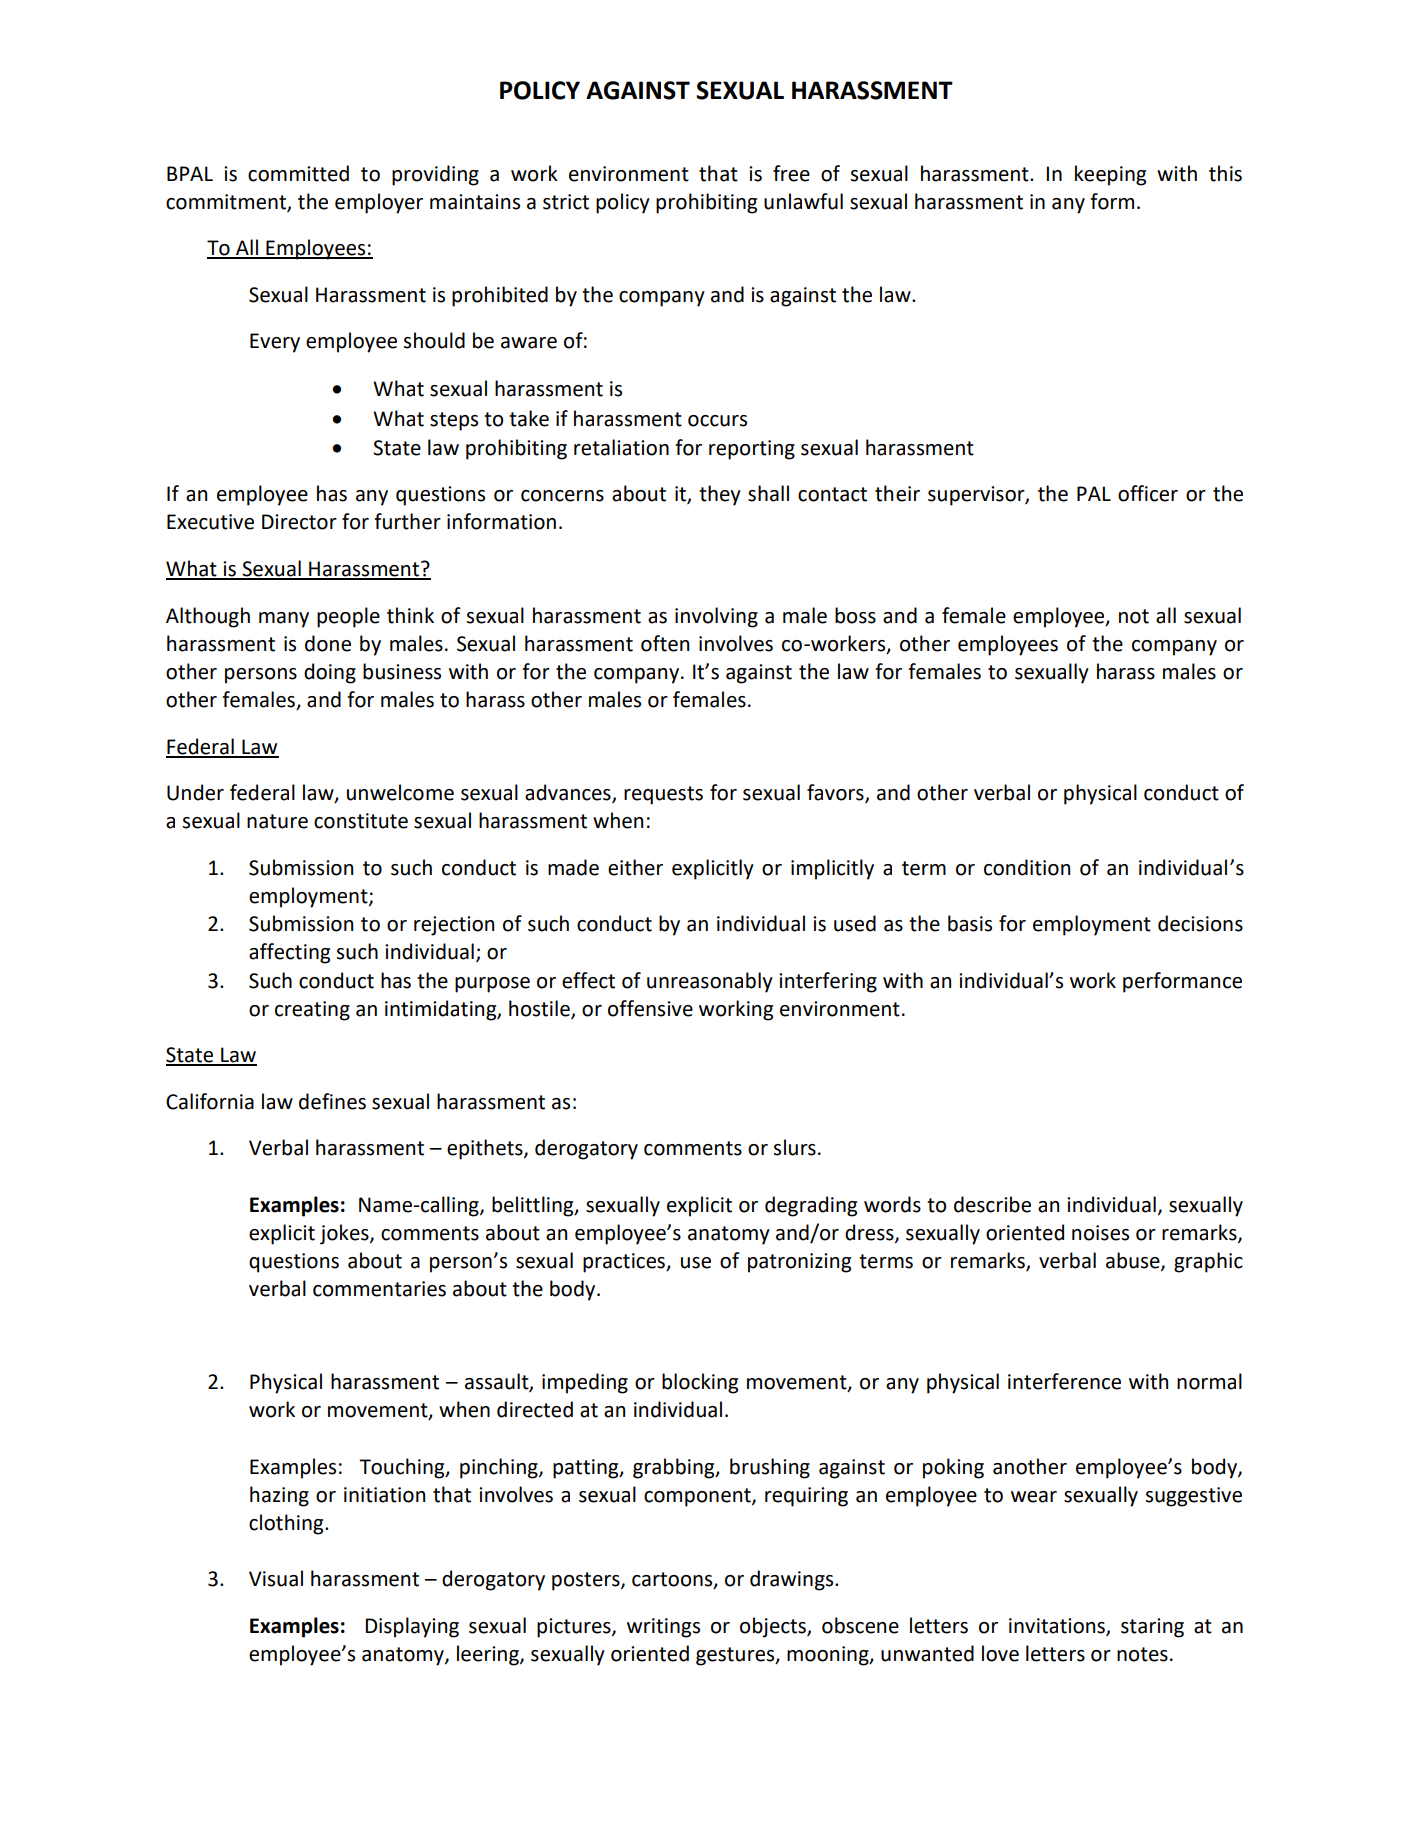 This image has height=1825, width=1410. Describe the element at coordinates (276, 1578) in the image. I see `Visual` at that location.
